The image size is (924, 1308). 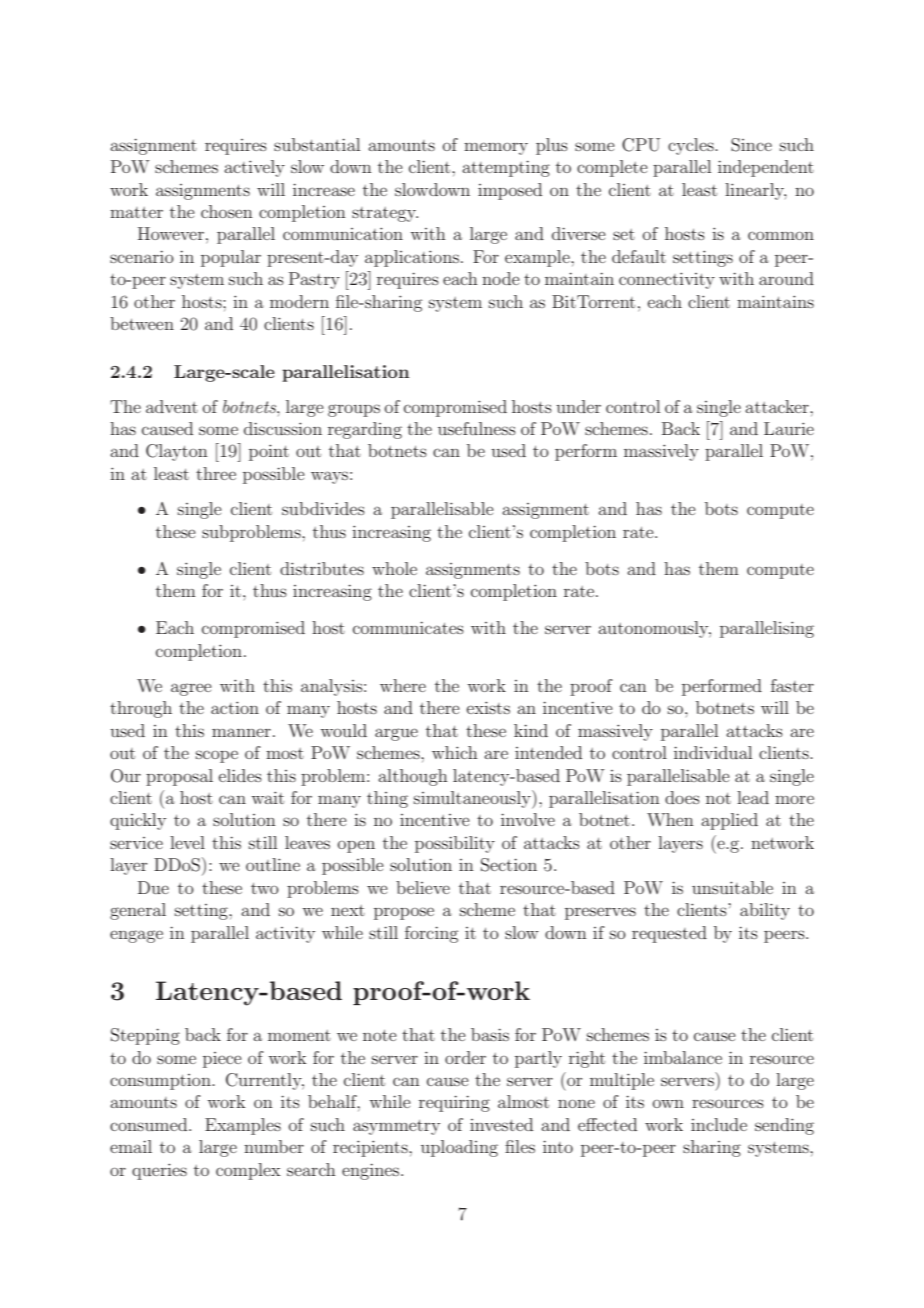 I want to click on simultaneously, so click(x=473, y=799).
